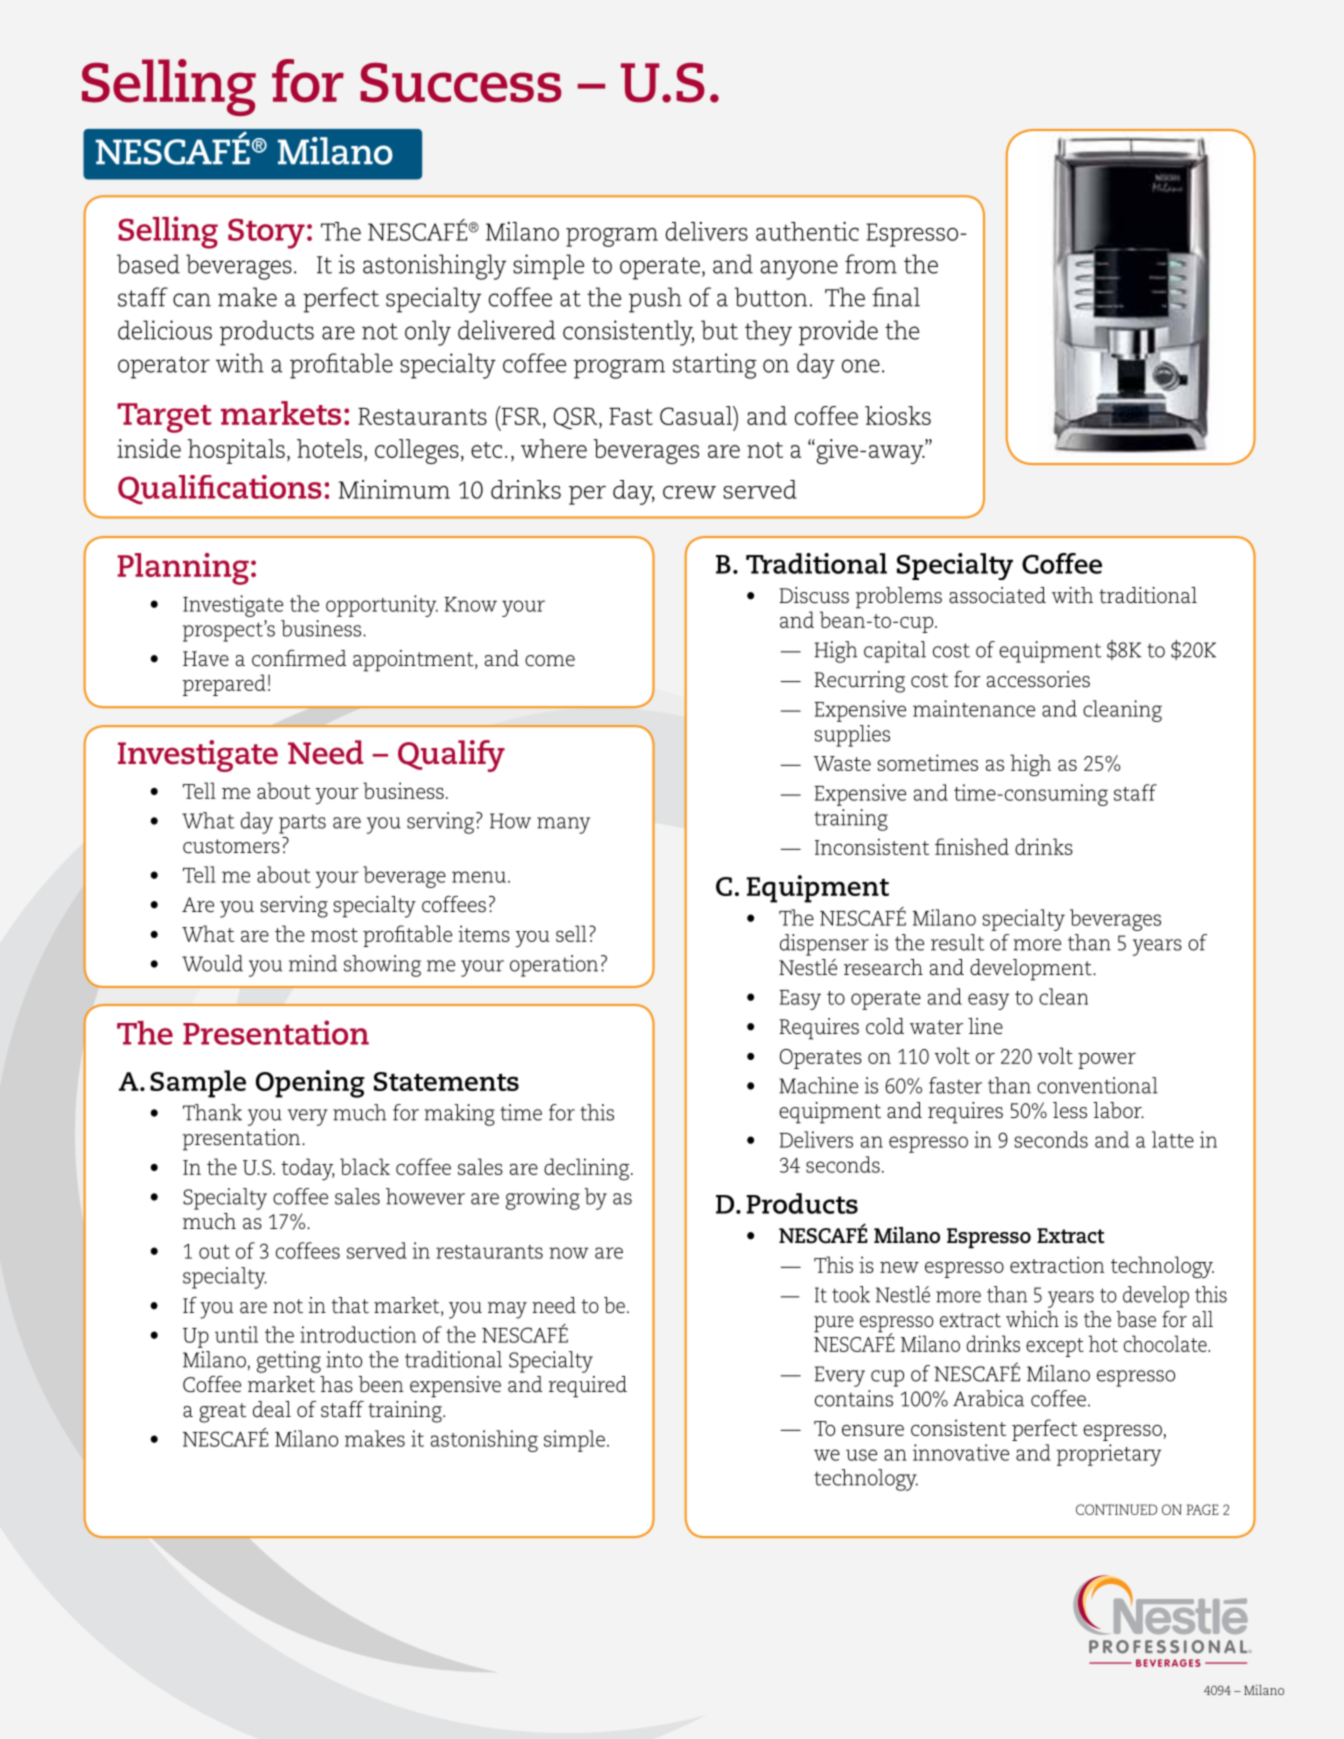  What do you see at coordinates (871, 264) in the image?
I see `from` at bounding box center [871, 264].
